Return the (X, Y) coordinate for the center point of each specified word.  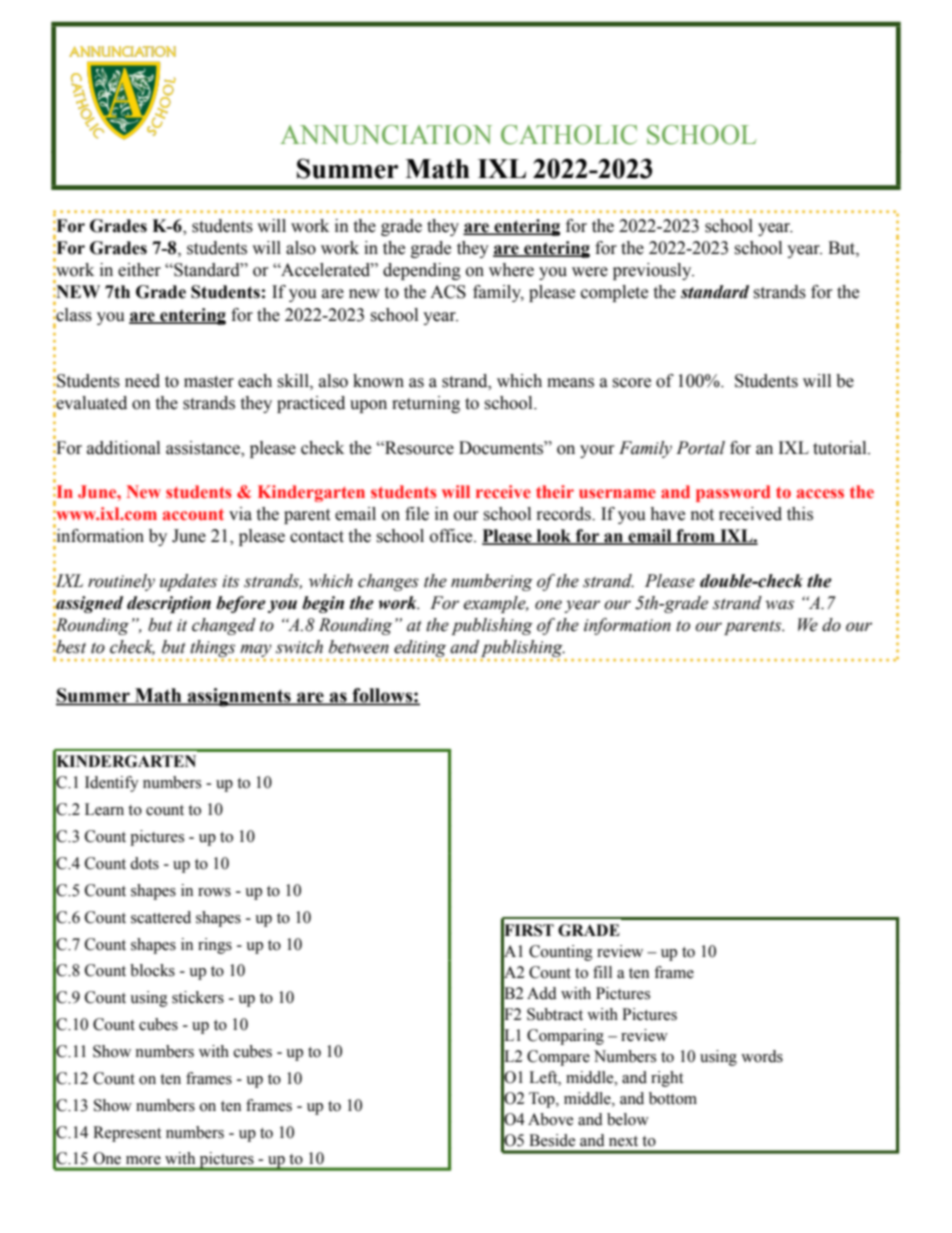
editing (421, 650)
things (213, 650)
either (139, 270)
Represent (127, 1134)
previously (653, 271)
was (779, 605)
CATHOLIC (569, 135)
